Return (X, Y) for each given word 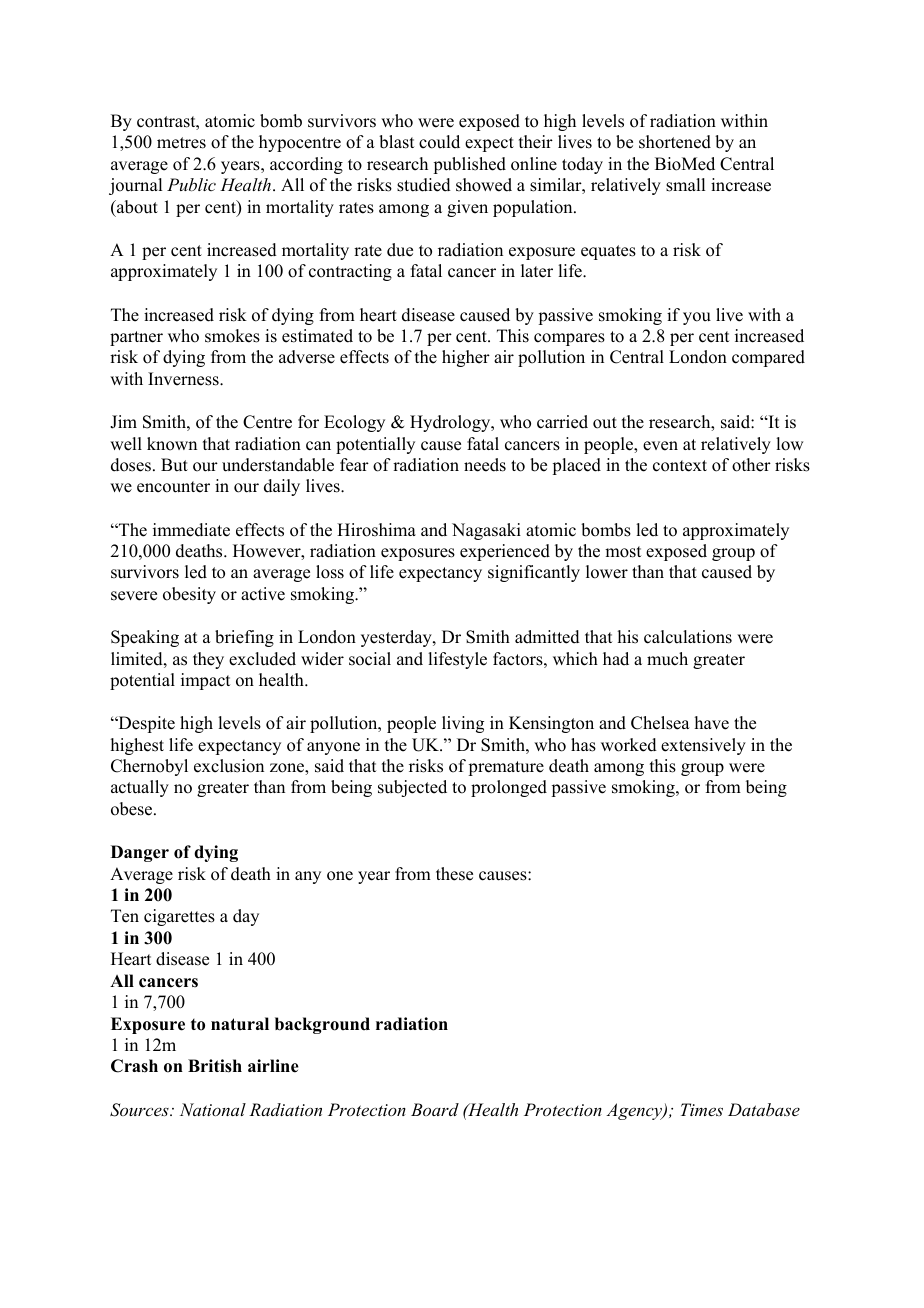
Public (191, 184)
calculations (688, 637)
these (454, 874)
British (215, 1066)
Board (435, 1109)
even (660, 446)
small (685, 185)
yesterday (397, 638)
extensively (703, 746)
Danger (140, 853)
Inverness (184, 379)
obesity (189, 595)
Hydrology (451, 423)
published (470, 165)
